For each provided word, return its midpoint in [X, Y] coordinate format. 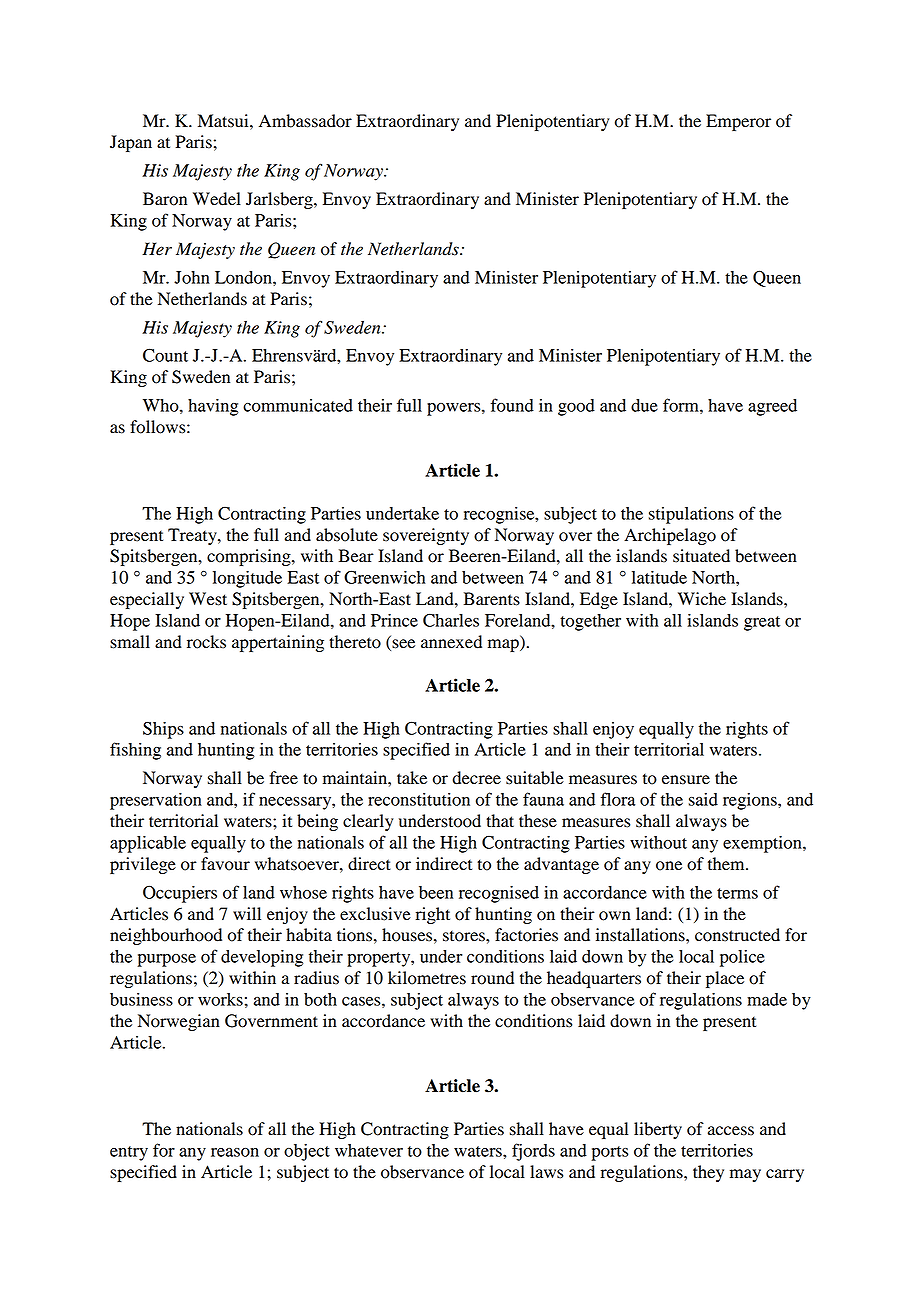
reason [235, 1152]
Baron [165, 199]
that [500, 821]
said [703, 799]
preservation [156, 801]
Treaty [193, 536]
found [512, 405]
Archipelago [670, 536]
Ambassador [305, 121]
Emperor [738, 122]
